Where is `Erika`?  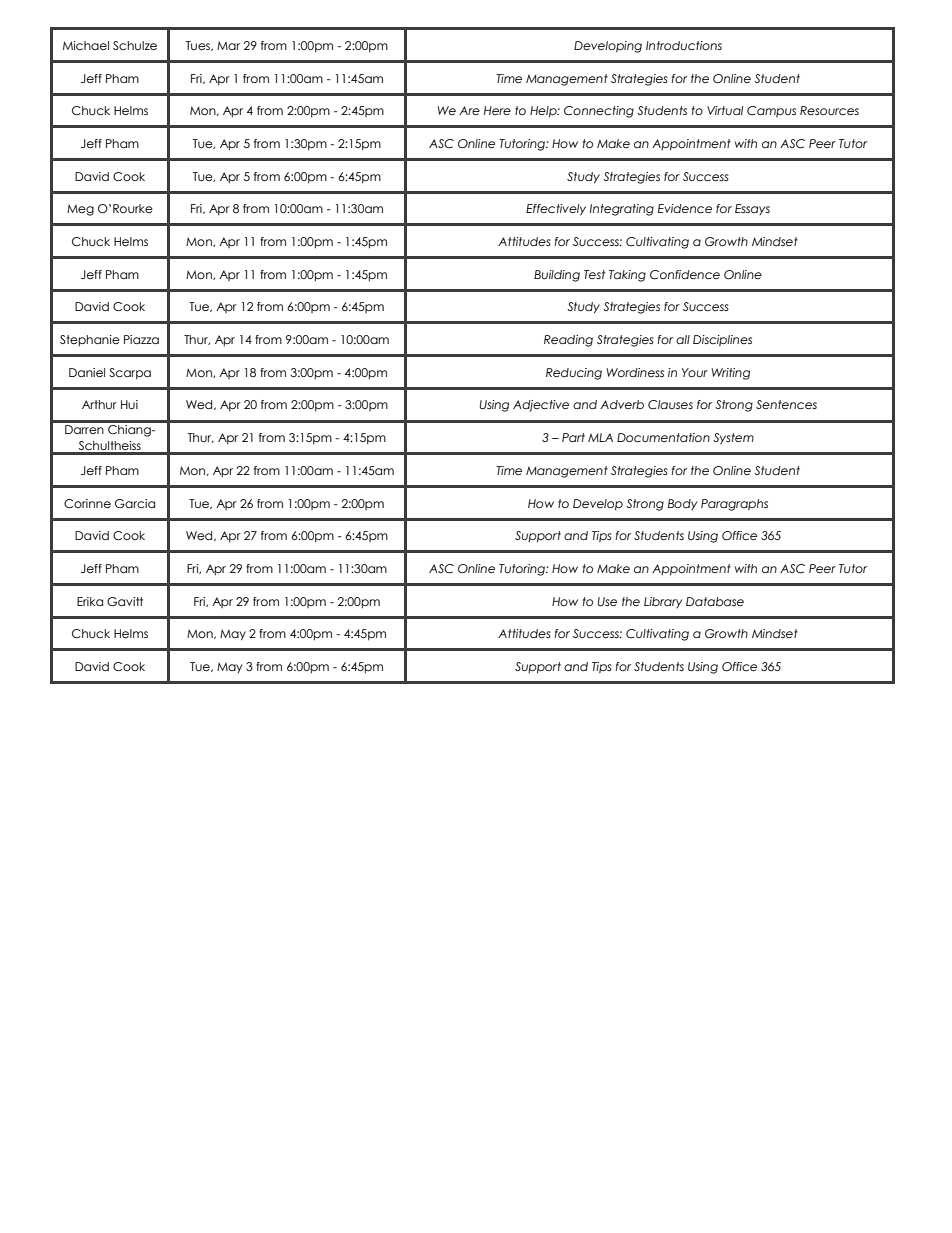 Erika is located at coordinates (90, 601).
